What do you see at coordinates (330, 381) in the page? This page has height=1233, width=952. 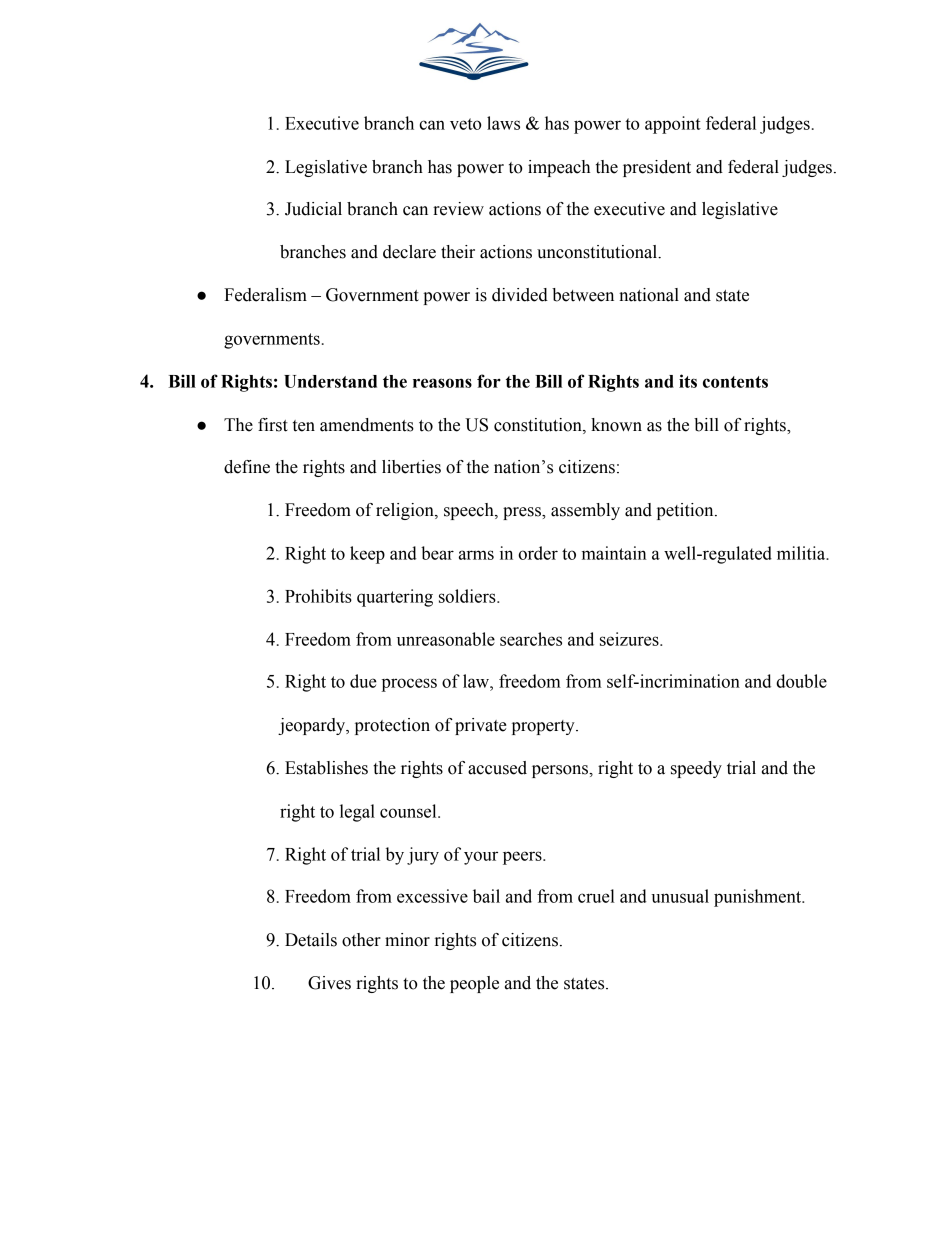 I see `Understand` at bounding box center [330, 381].
